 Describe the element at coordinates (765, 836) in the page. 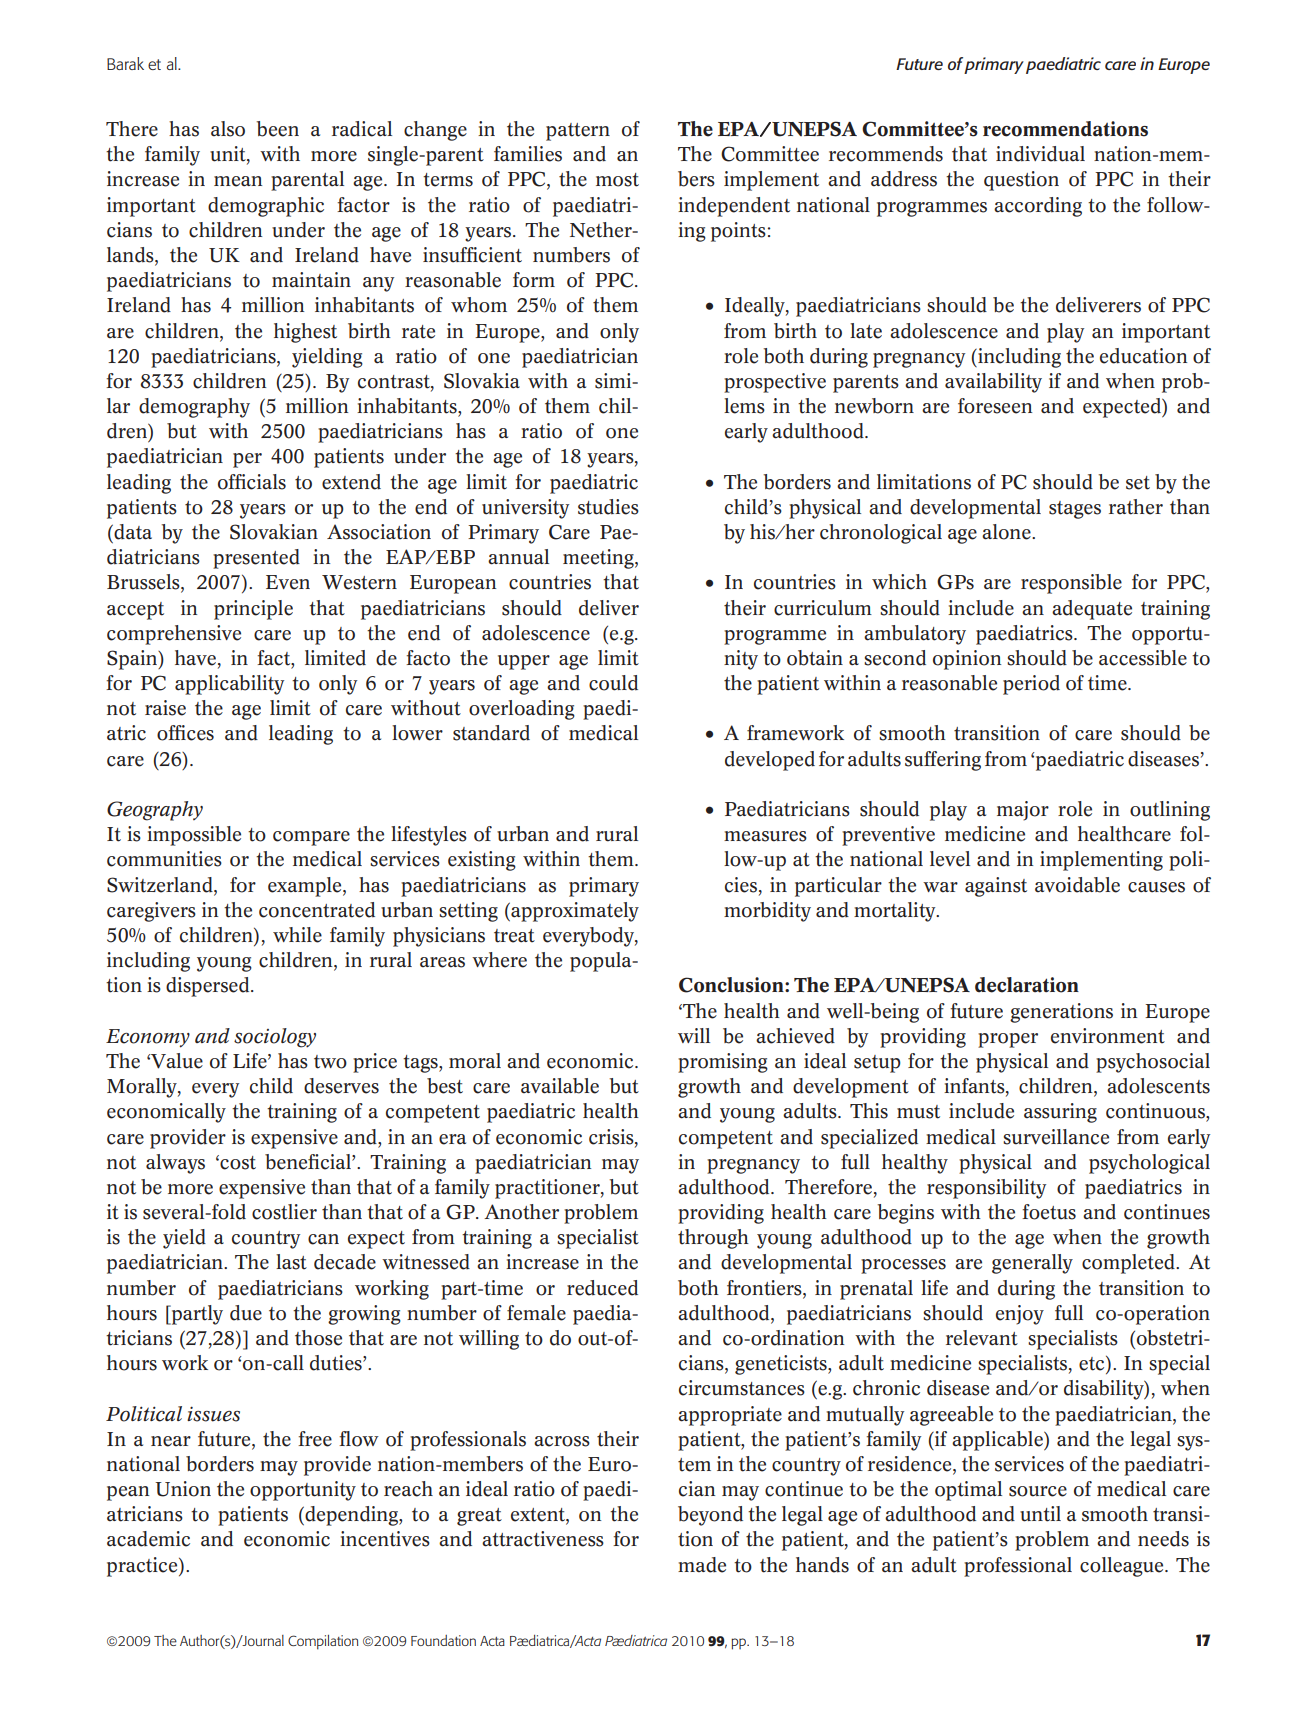

I see `measures` at that location.
